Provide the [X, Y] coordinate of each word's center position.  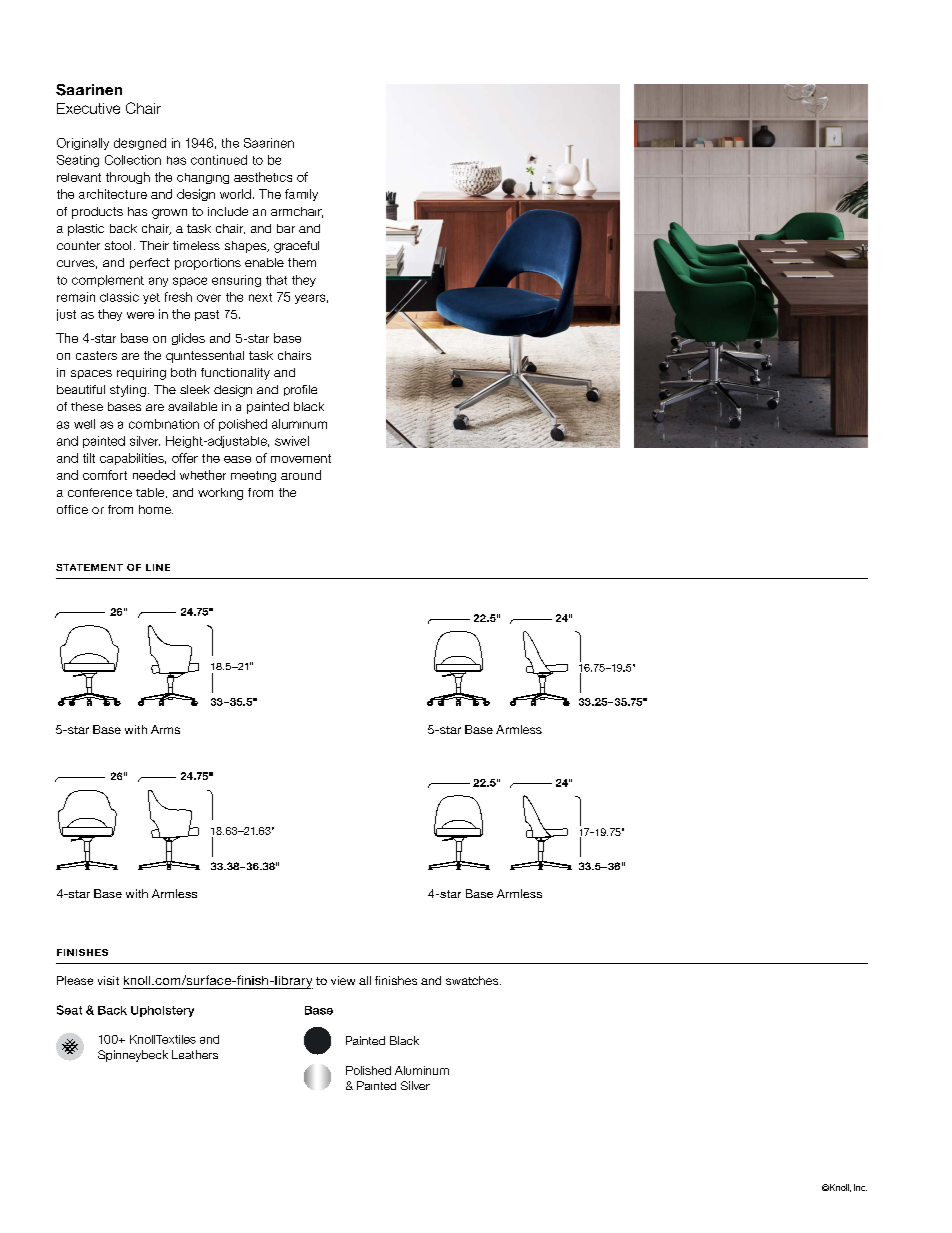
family [301, 195]
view [343, 980]
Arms [165, 729]
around [301, 475]
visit [108, 980]
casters [96, 355]
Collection [133, 160]
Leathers [195, 1054]
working [220, 494]
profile [300, 390]
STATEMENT [89, 567]
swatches [473, 980]
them [302, 262]
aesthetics [263, 177]
